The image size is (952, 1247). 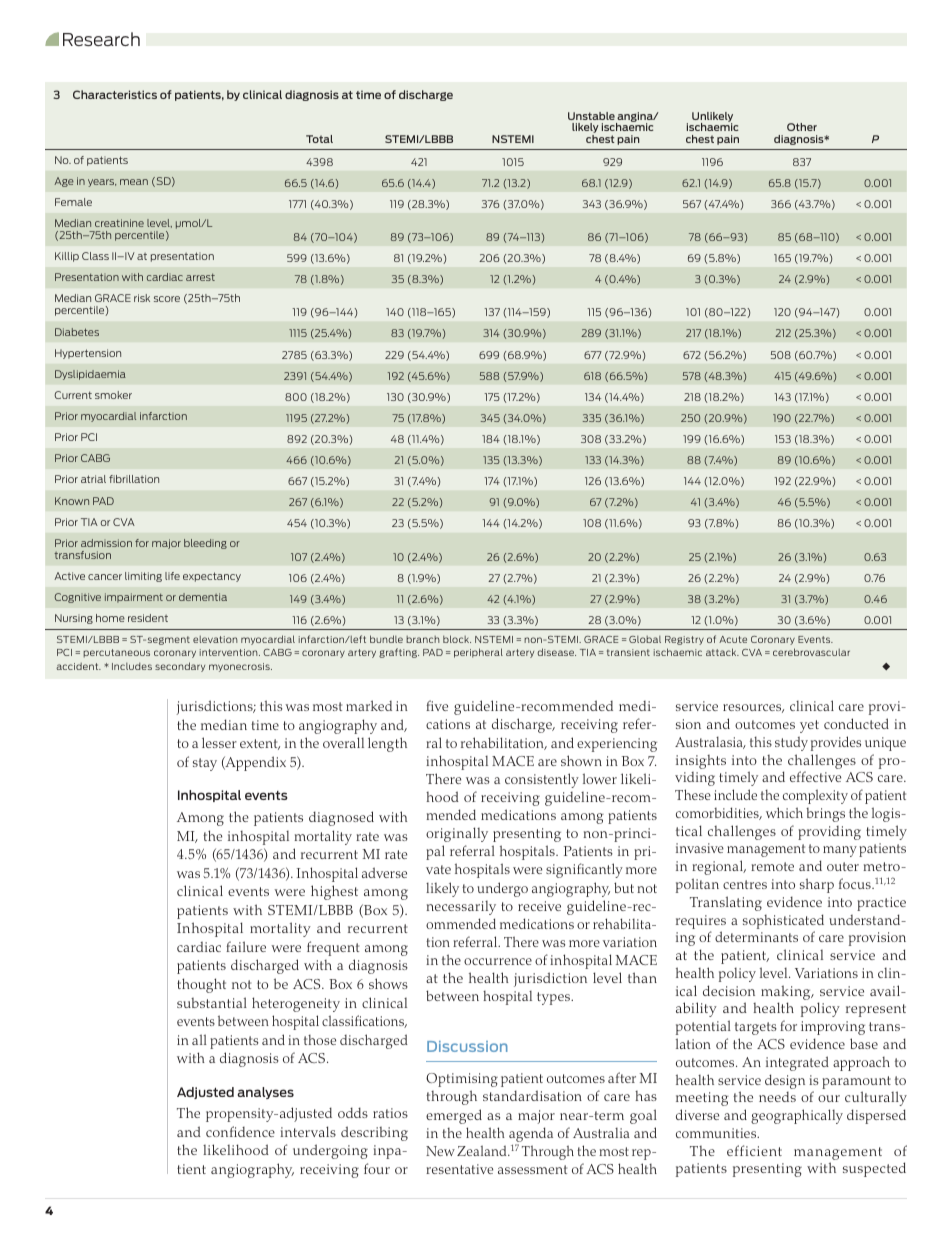 What do you see at coordinates (319, 139) in the page?
I see `Total` at bounding box center [319, 139].
